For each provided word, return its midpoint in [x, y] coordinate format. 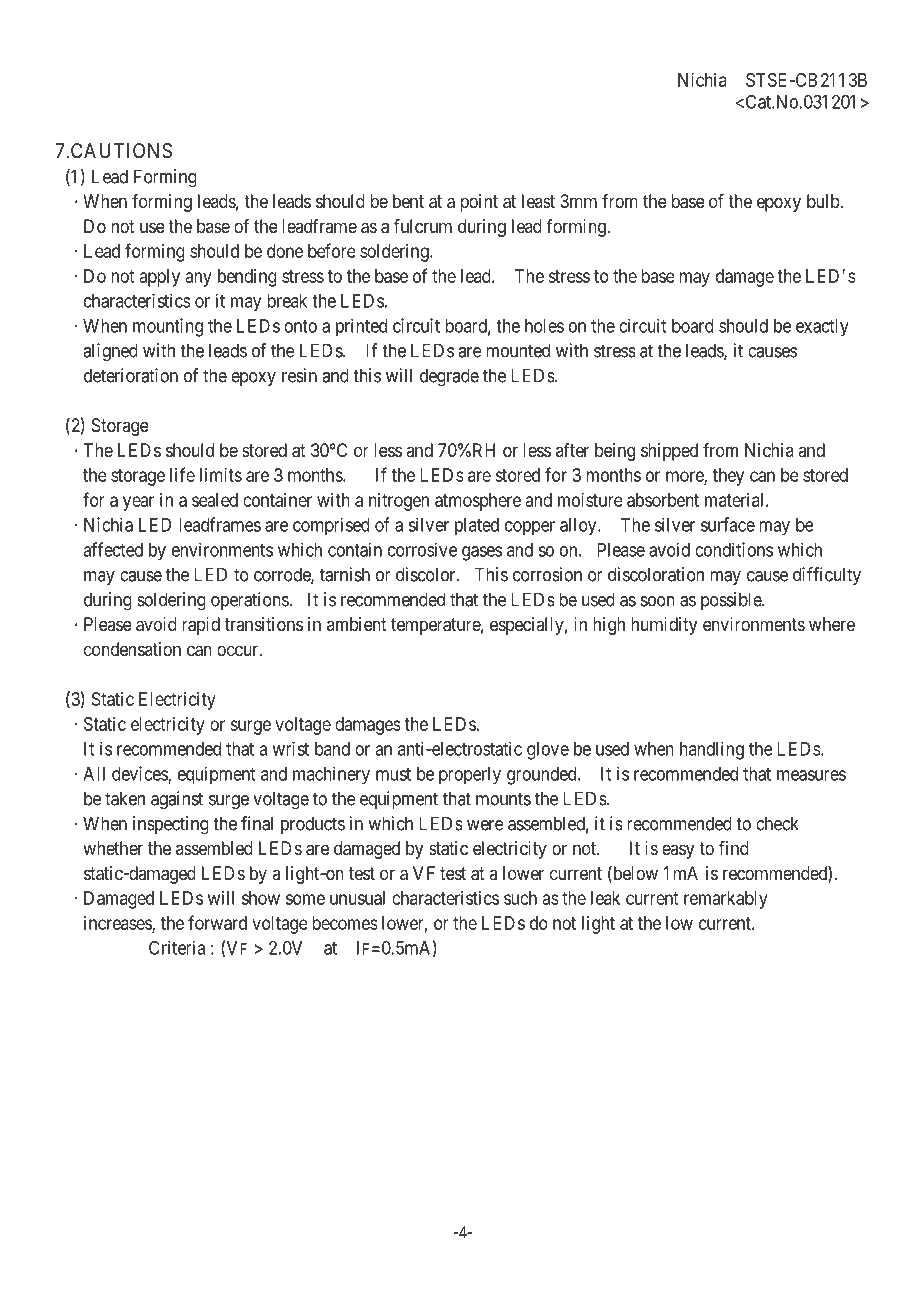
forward [217, 922]
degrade [449, 377]
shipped [669, 452]
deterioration [131, 375]
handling [712, 751]
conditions [734, 549]
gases [482, 553]
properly [470, 776]
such [520, 898]
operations [250, 601]
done [285, 251]
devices [140, 774]
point [479, 203]
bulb [823, 201]
